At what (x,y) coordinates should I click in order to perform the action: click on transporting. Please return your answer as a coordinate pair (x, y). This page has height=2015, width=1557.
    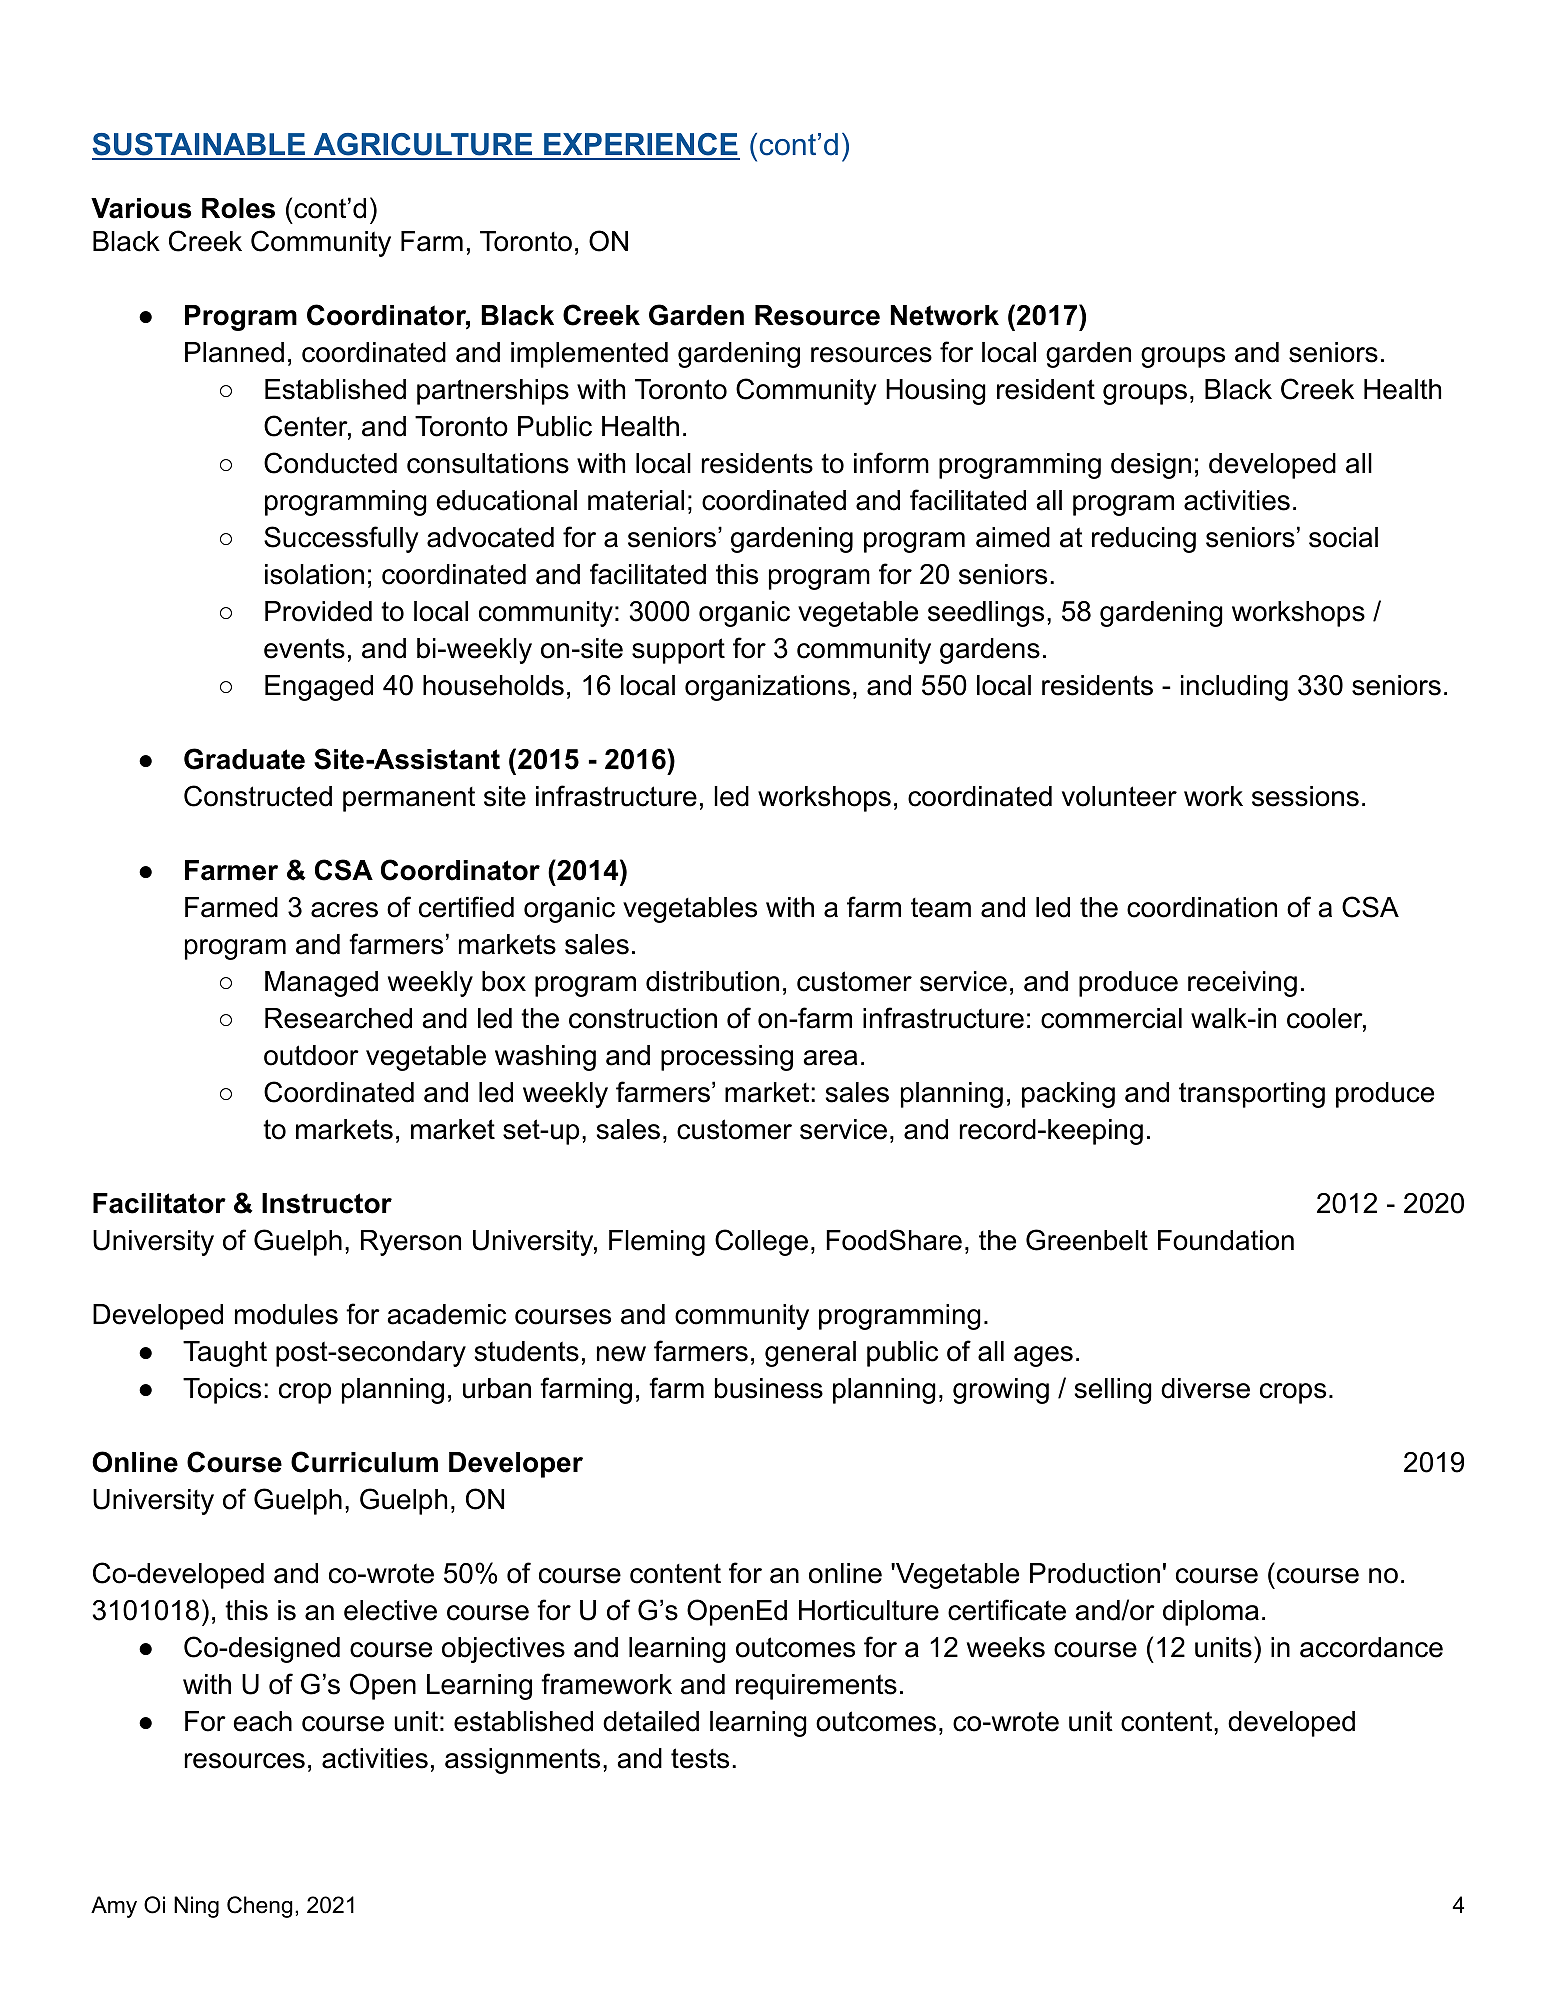
    Looking at the image, I should click on (1252, 1095).
